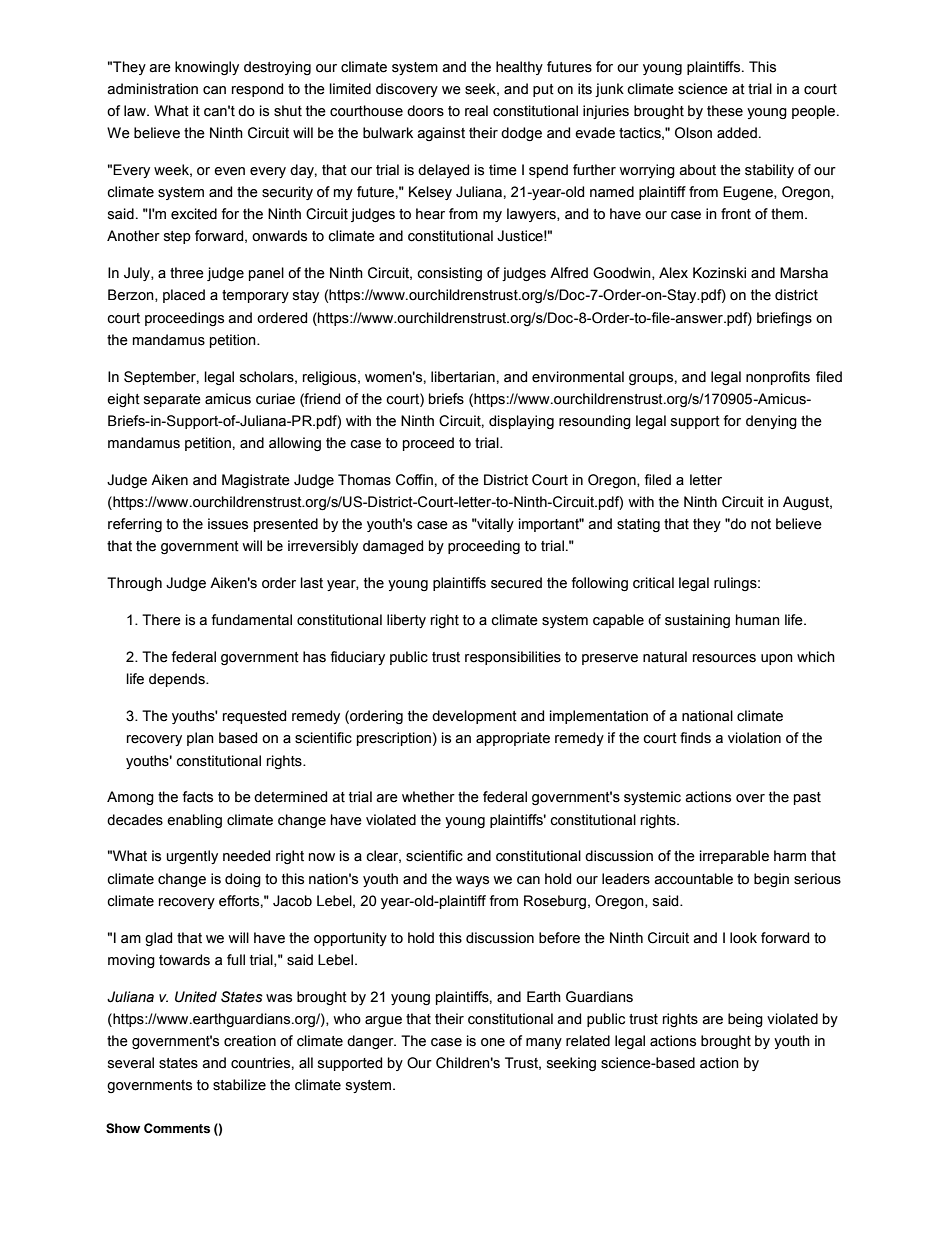 This image has width=952, height=1233. I want to click on knowingly, so click(207, 68).
